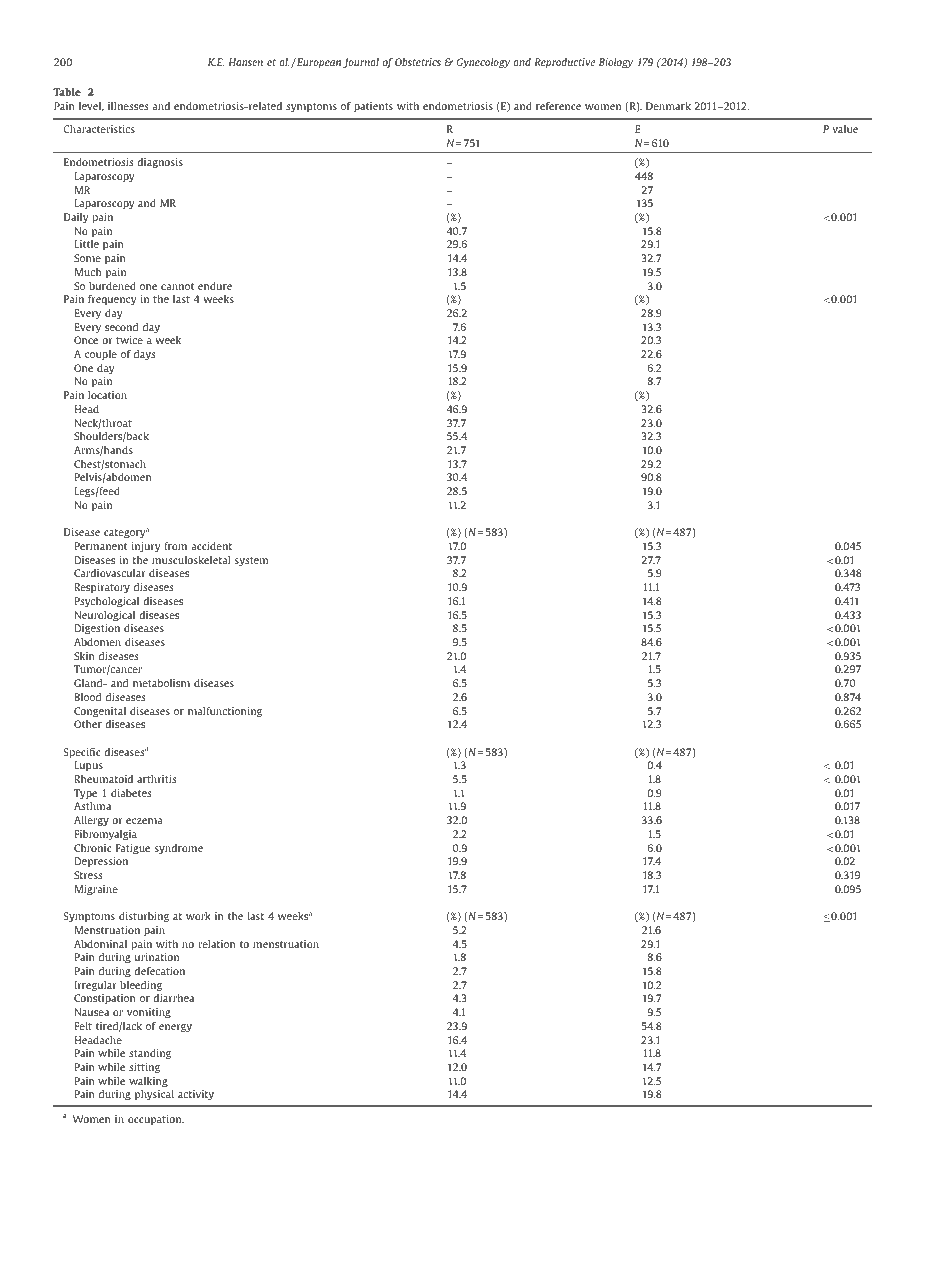  What do you see at coordinates (668, 106) in the image?
I see `Denmark` at bounding box center [668, 106].
